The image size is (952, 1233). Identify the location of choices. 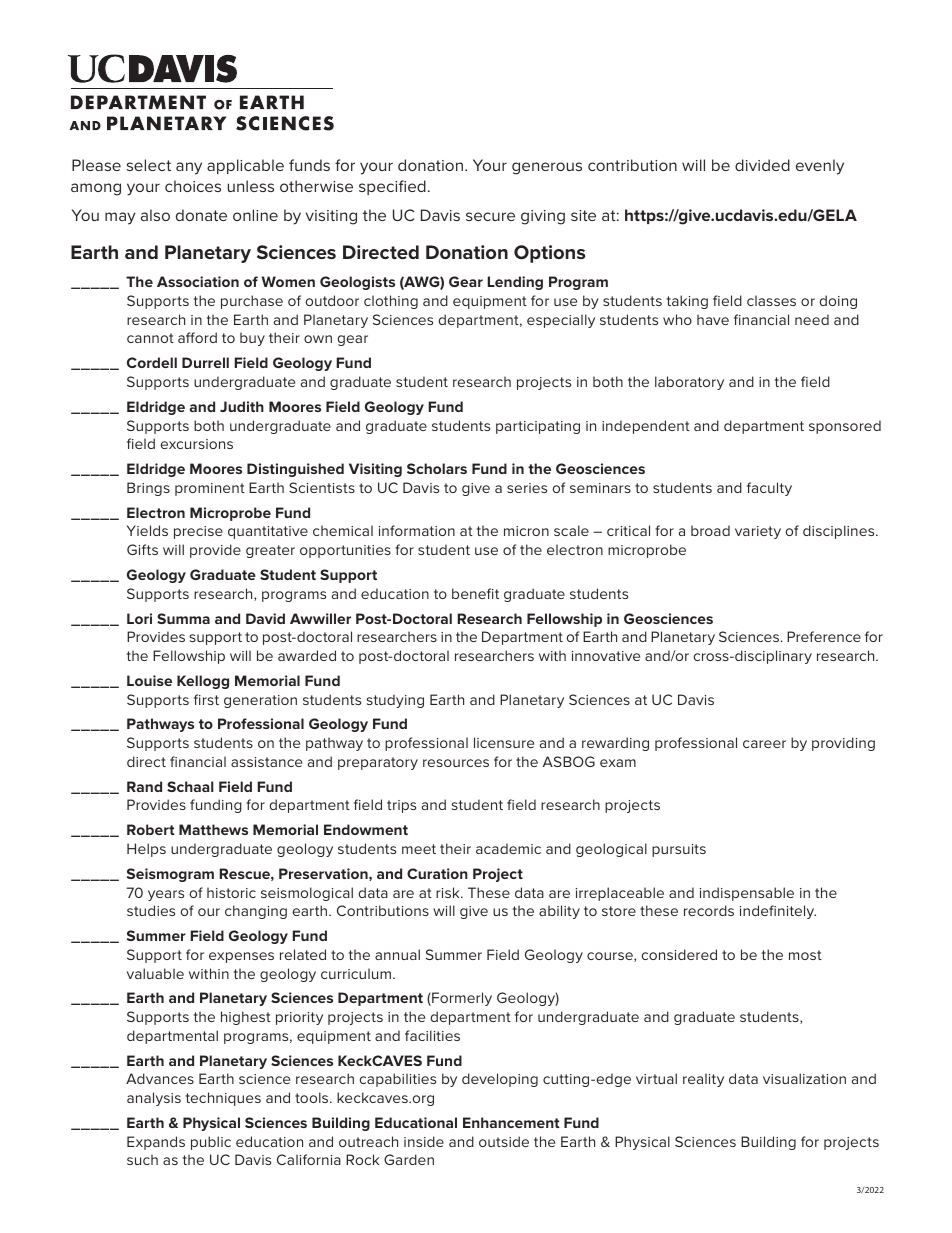
(193, 186).
